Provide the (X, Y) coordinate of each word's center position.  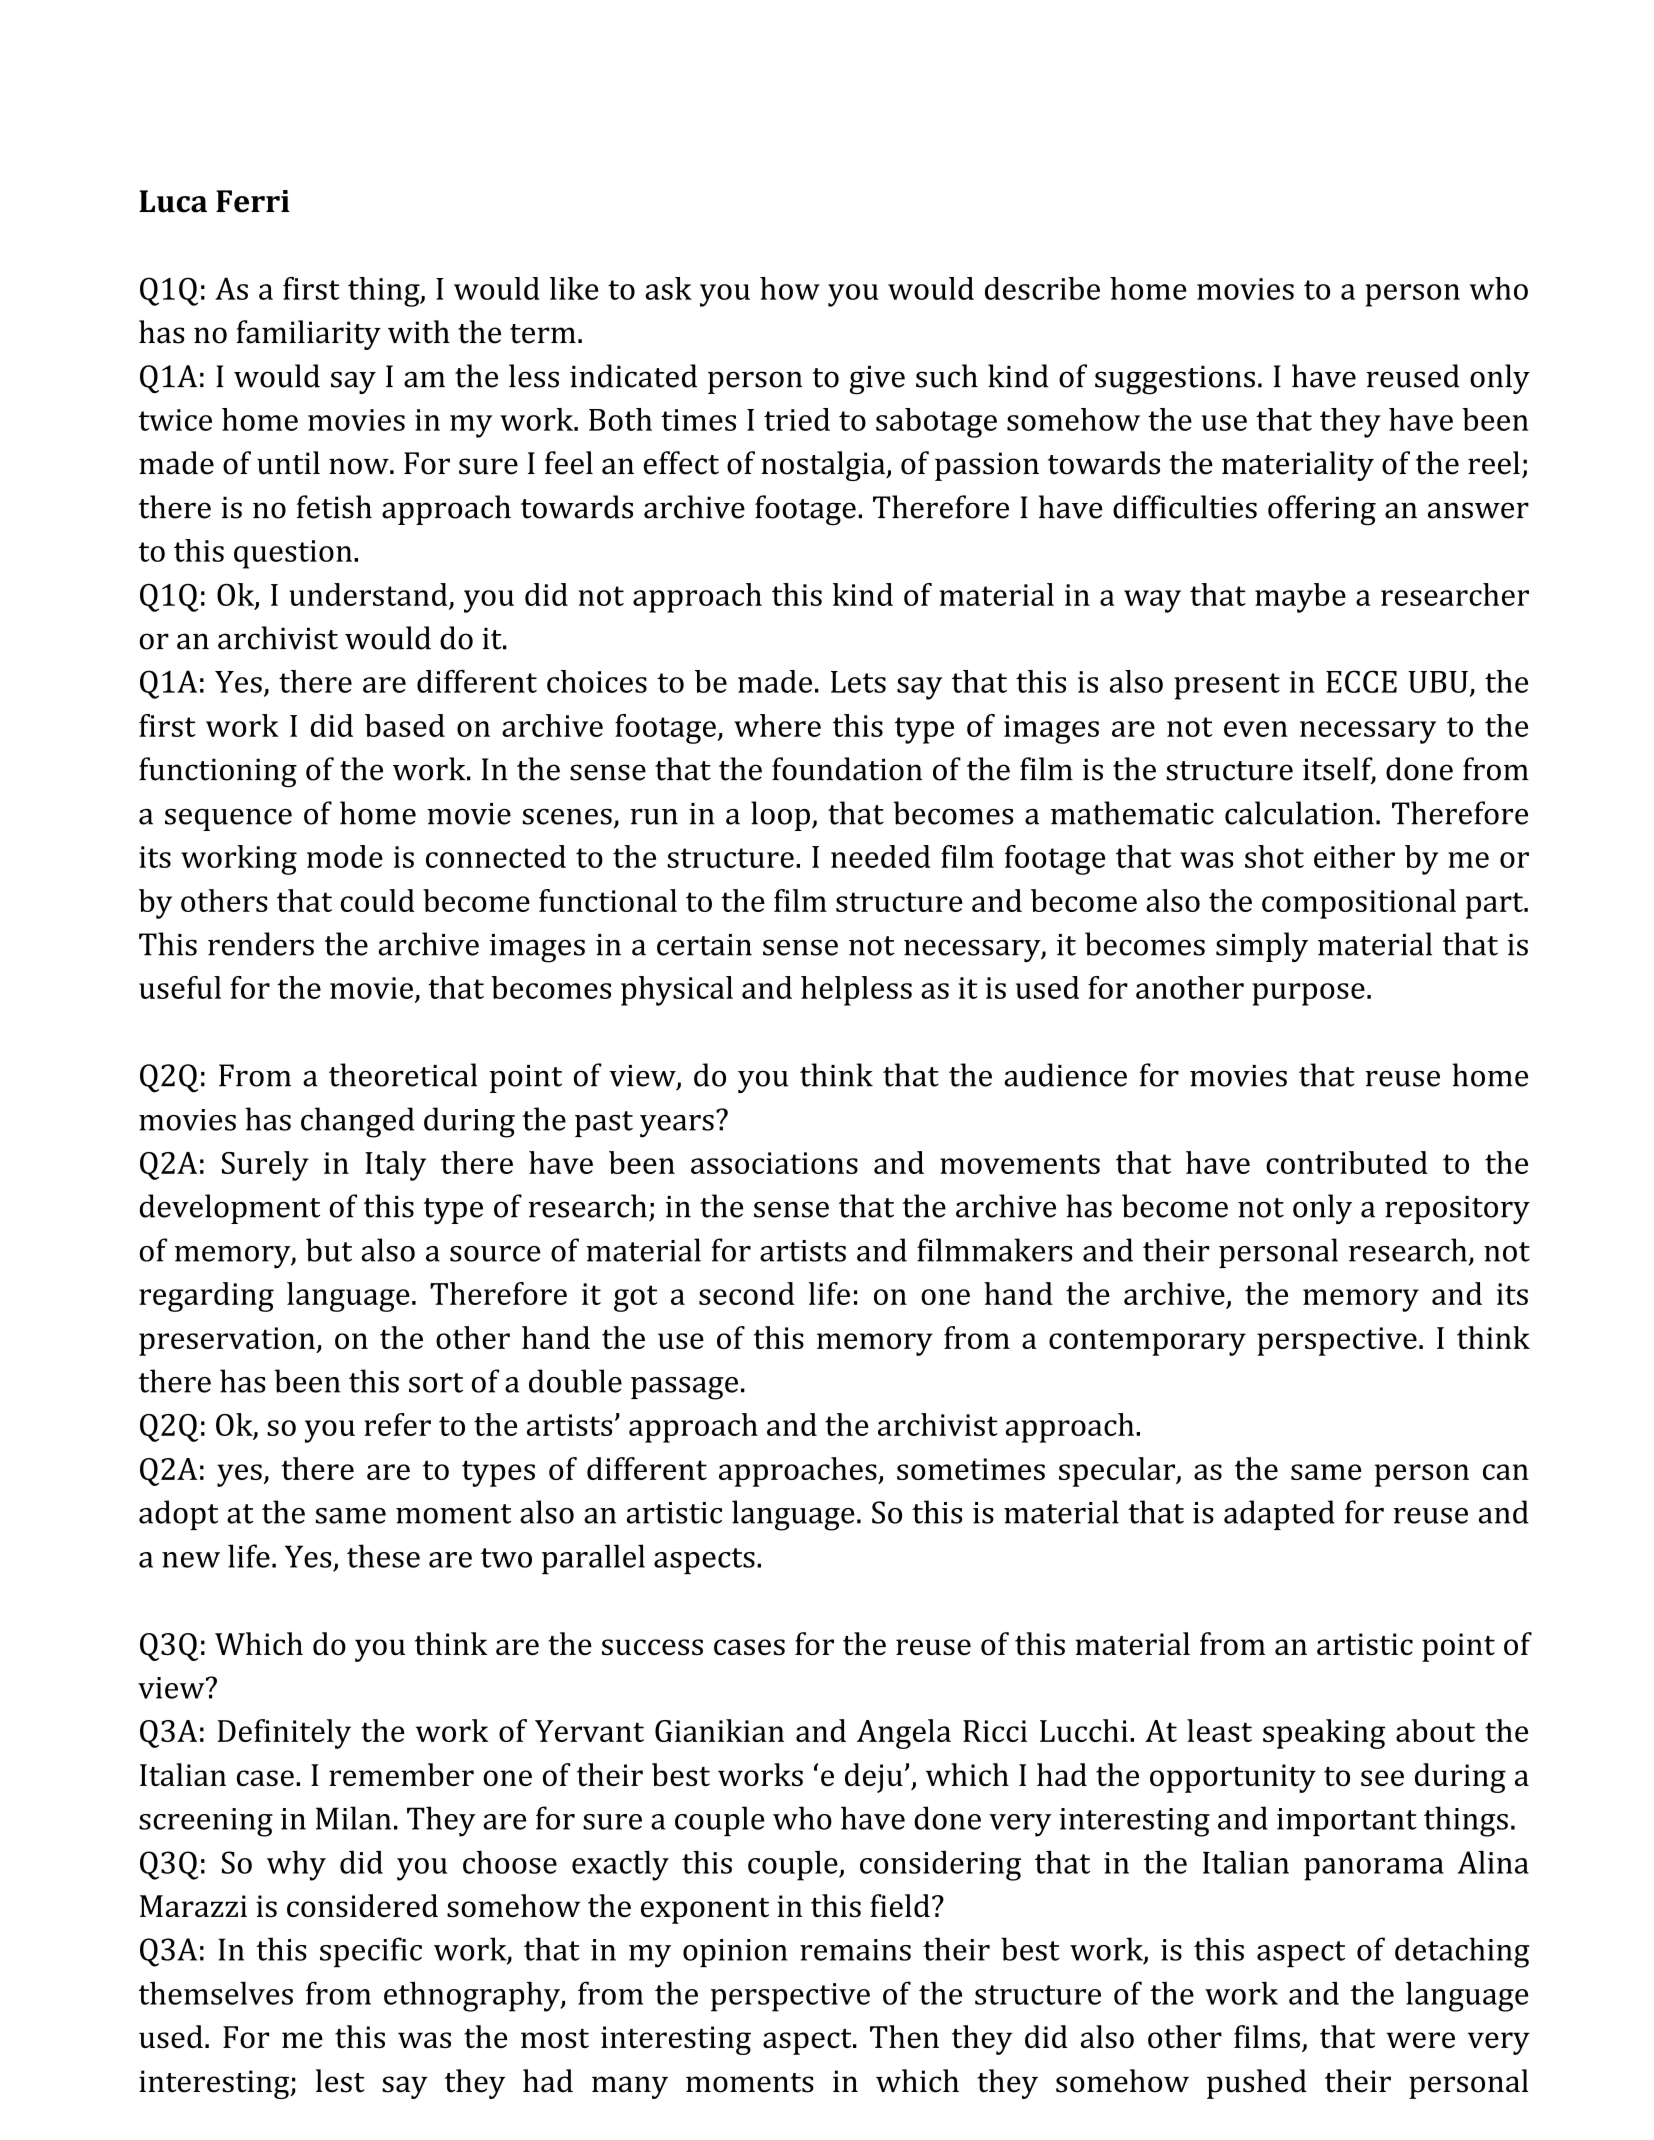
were (1420, 2040)
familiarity (309, 335)
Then (904, 2036)
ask (668, 288)
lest (340, 2081)
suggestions (1175, 380)
